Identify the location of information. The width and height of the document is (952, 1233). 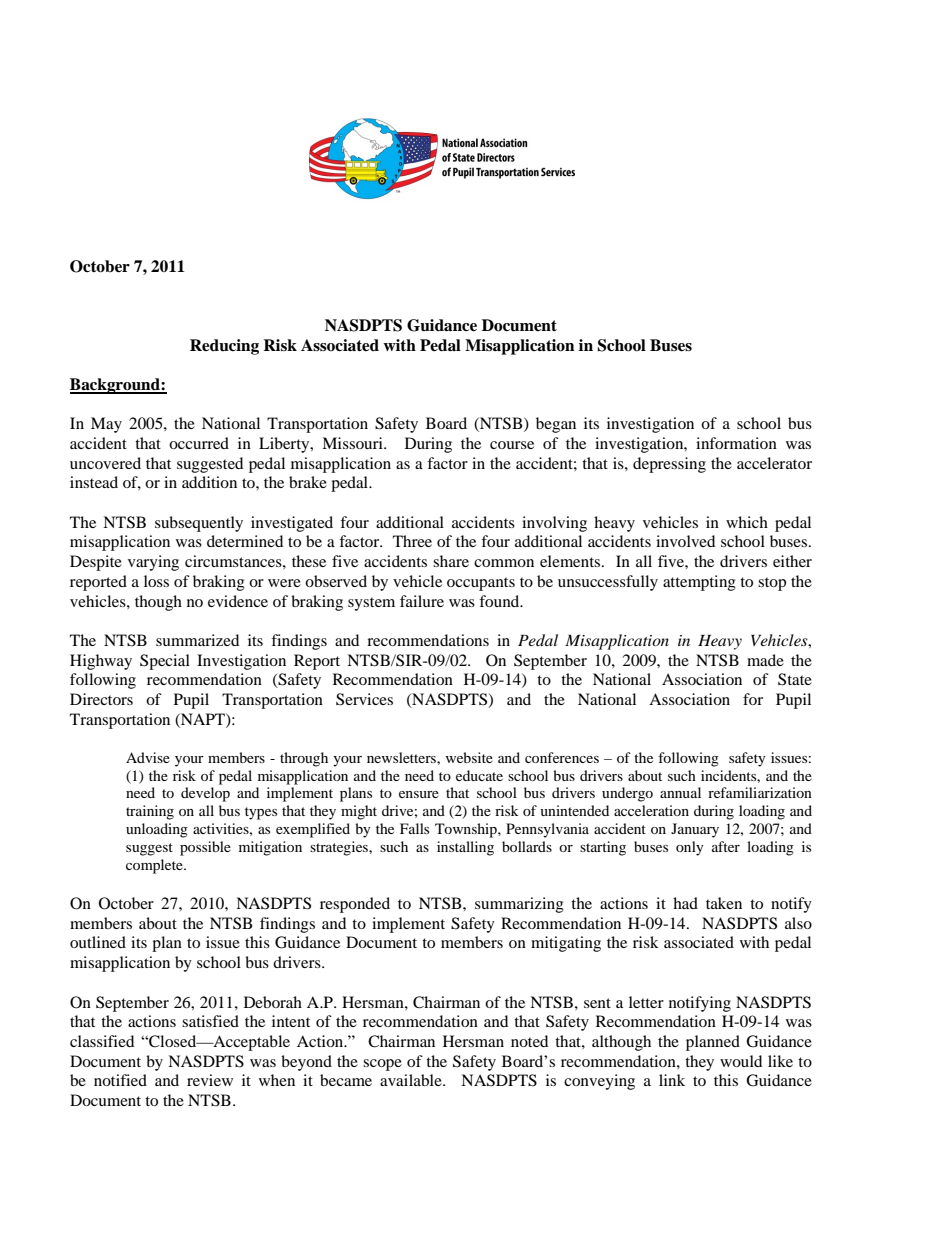
(736, 443).
